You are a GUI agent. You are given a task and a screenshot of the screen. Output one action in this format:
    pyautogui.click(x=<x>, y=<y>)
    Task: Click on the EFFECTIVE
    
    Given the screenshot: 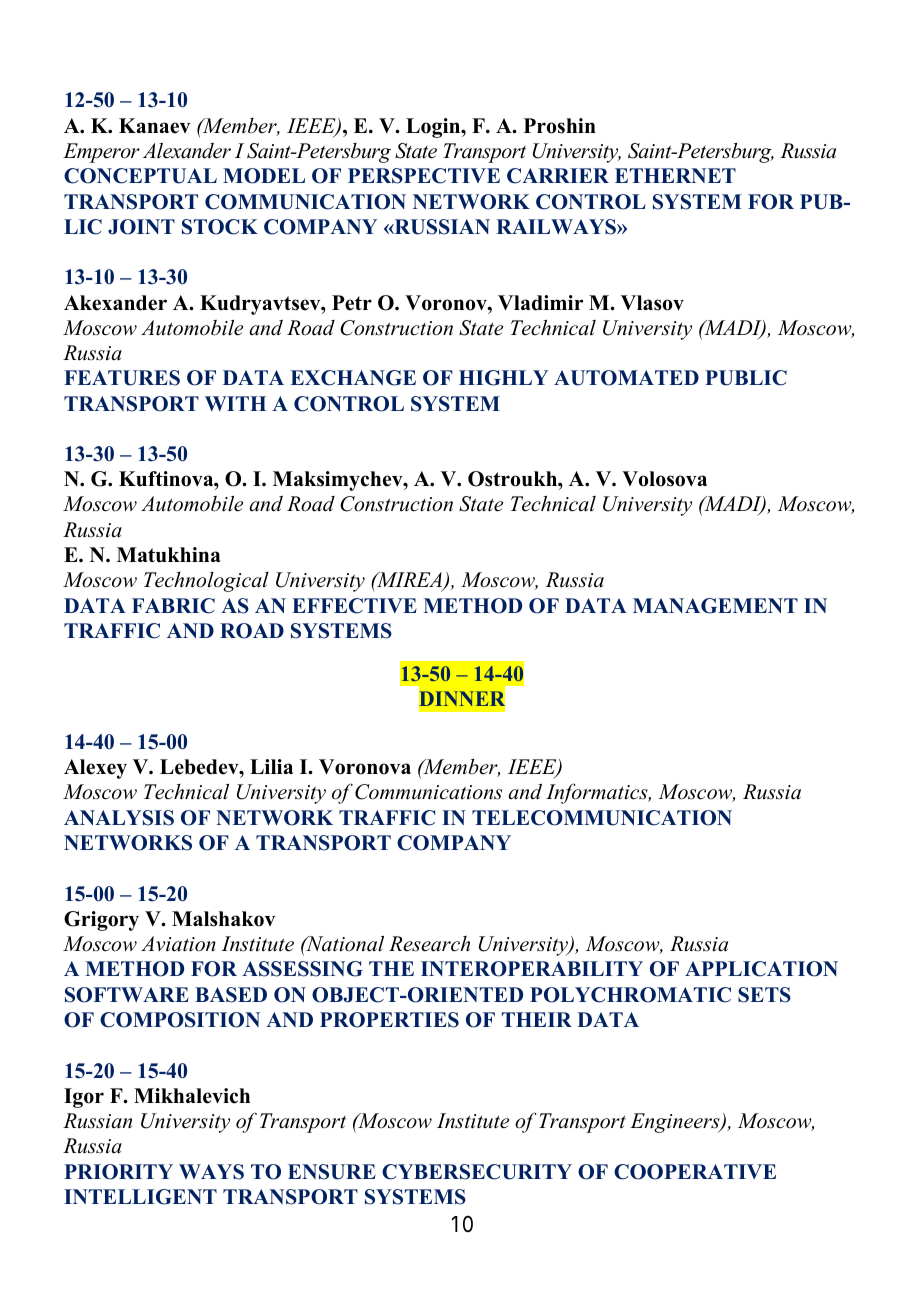 What is the action you would take?
    pyautogui.click(x=354, y=606)
